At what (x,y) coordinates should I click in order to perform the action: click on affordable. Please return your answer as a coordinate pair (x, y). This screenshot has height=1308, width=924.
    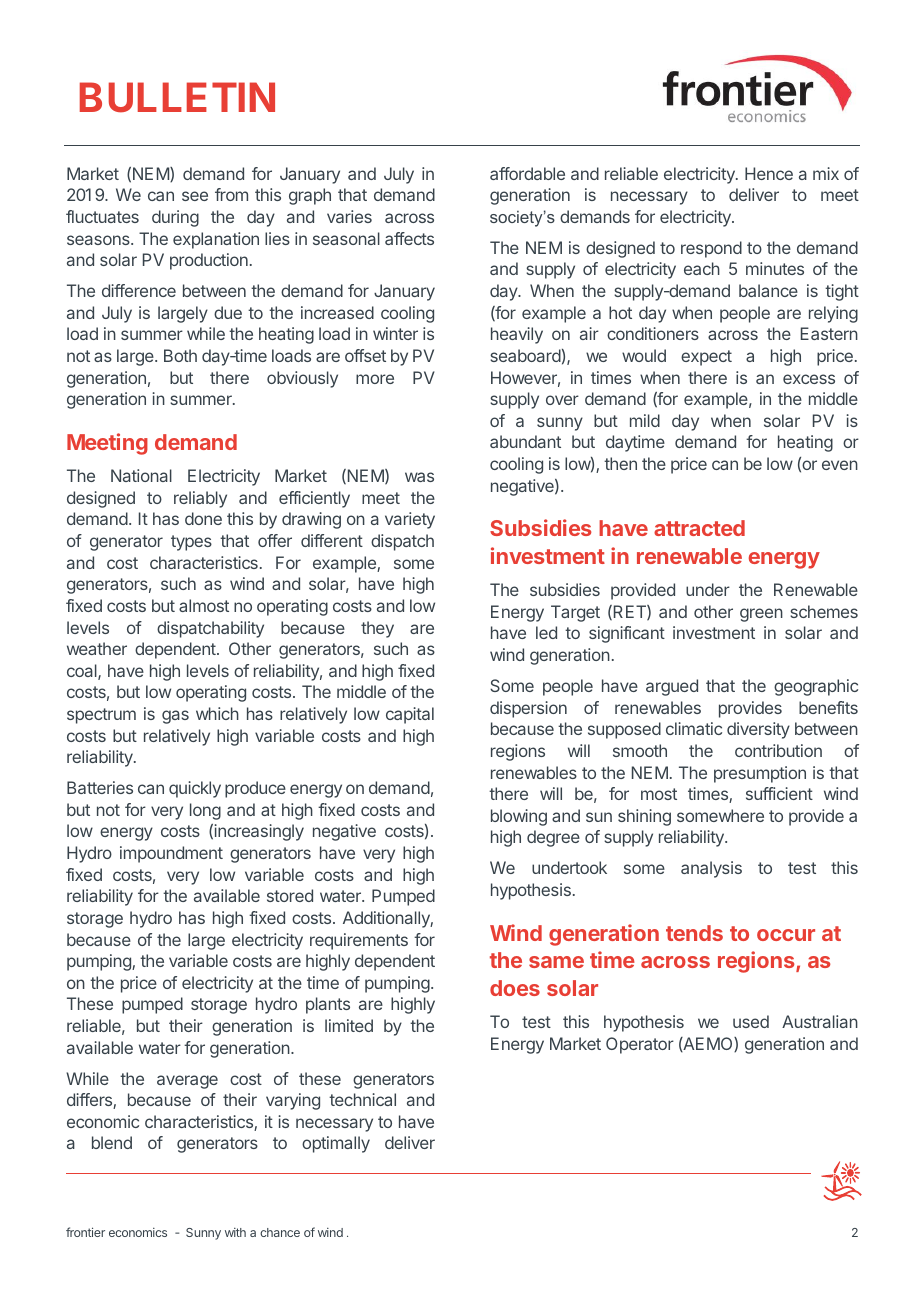
    Looking at the image, I should click on (527, 173).
